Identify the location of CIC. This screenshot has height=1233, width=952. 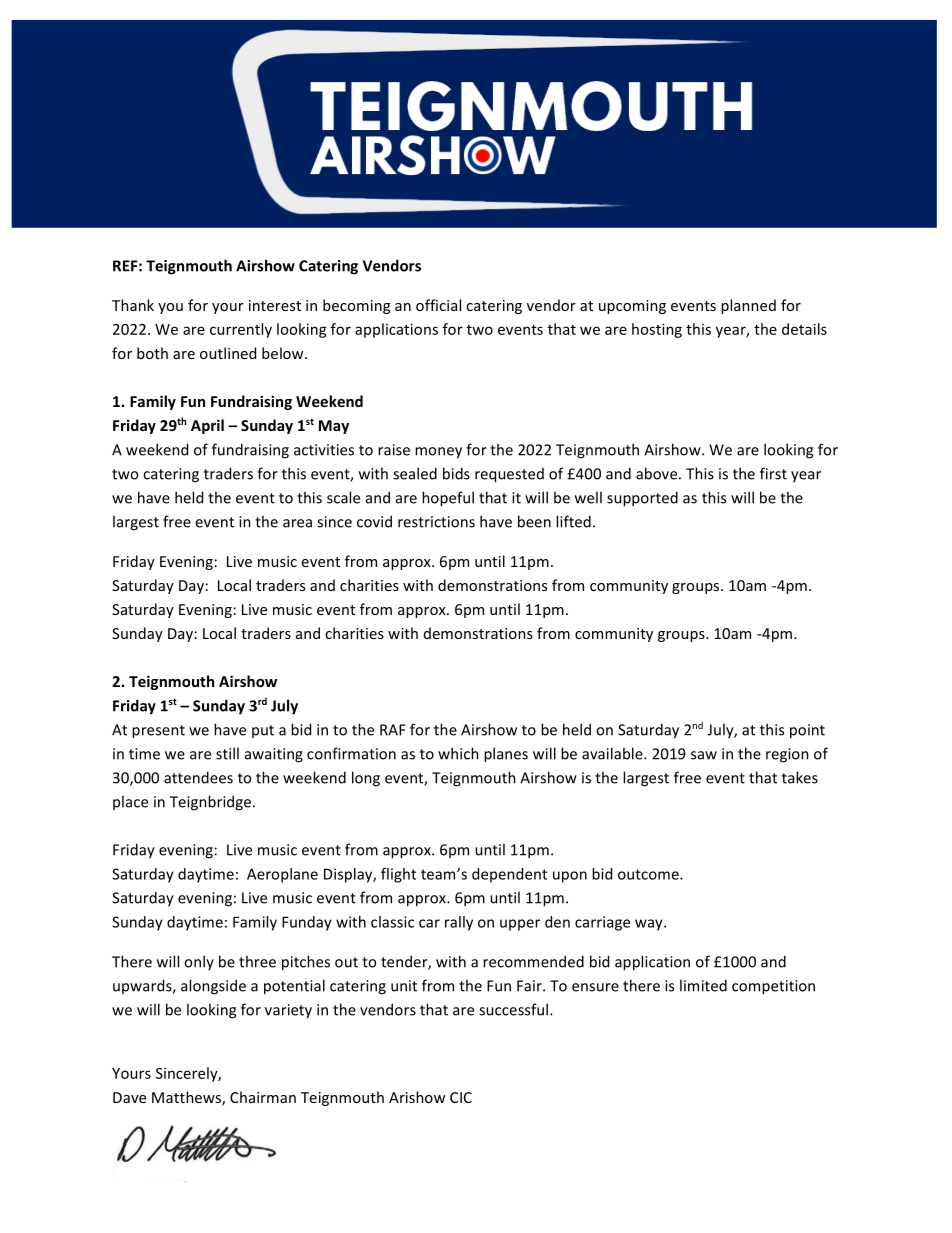
(461, 1097).
